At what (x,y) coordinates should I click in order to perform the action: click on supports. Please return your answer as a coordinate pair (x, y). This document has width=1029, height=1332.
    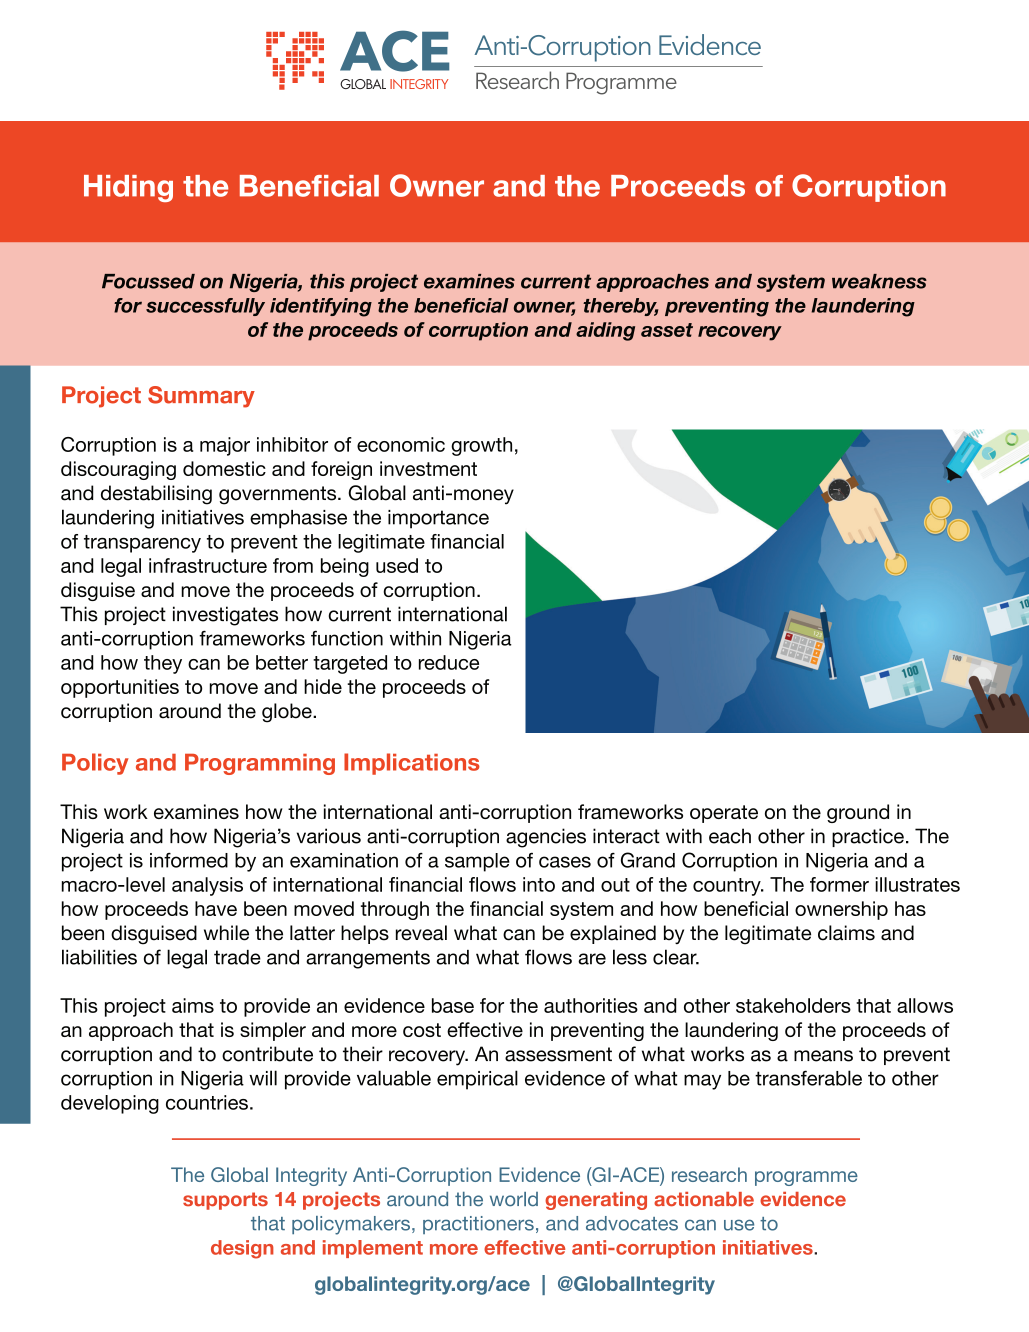
    Looking at the image, I should click on (225, 1201).
